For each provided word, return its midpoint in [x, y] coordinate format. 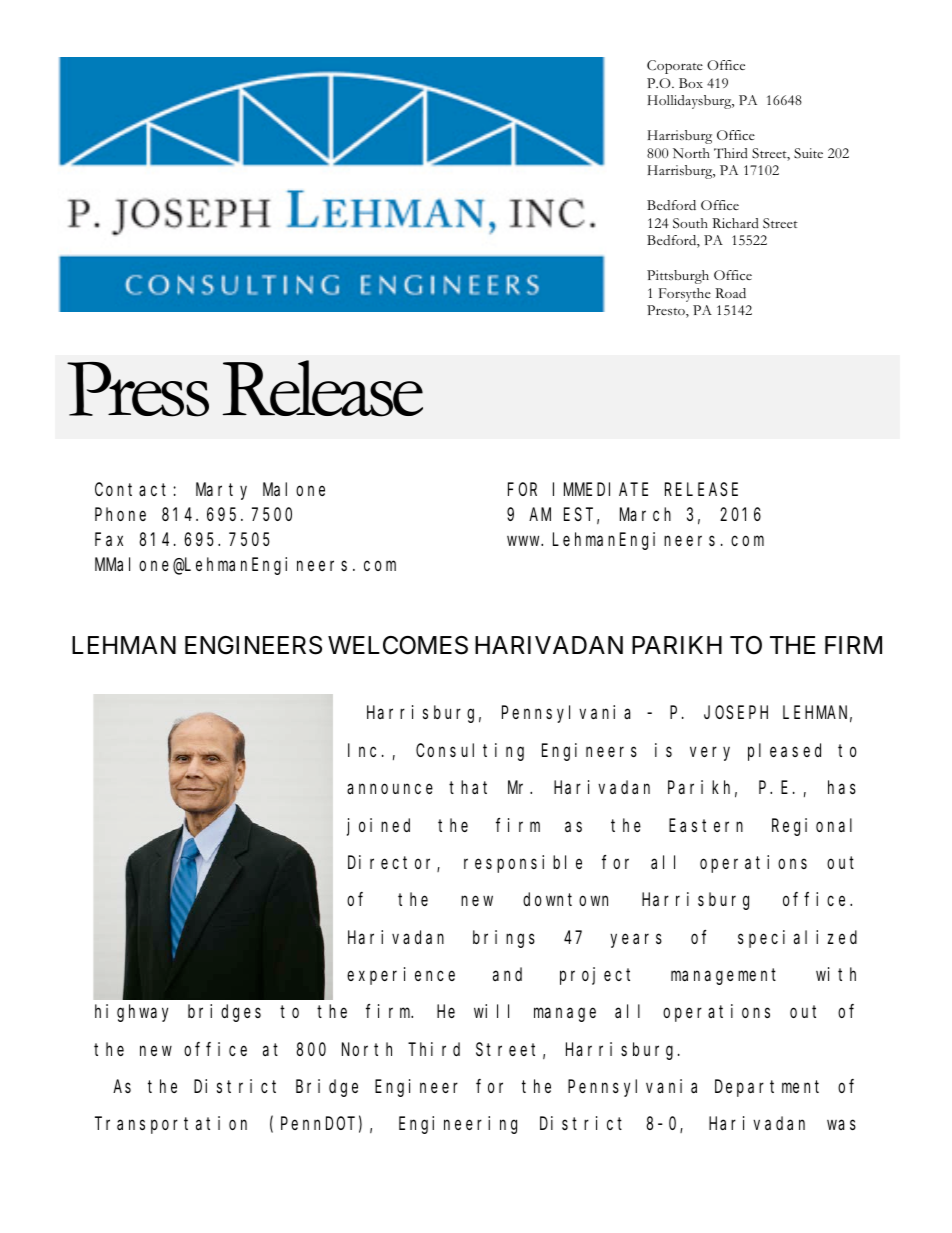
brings [504, 939]
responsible [523, 864]
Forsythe [685, 295]
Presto [667, 311]
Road [730, 293]
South [690, 223]
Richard [735, 223]
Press [138, 389]
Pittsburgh [678, 277]
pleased [784, 752]
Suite [808, 153]
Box [691, 83]
